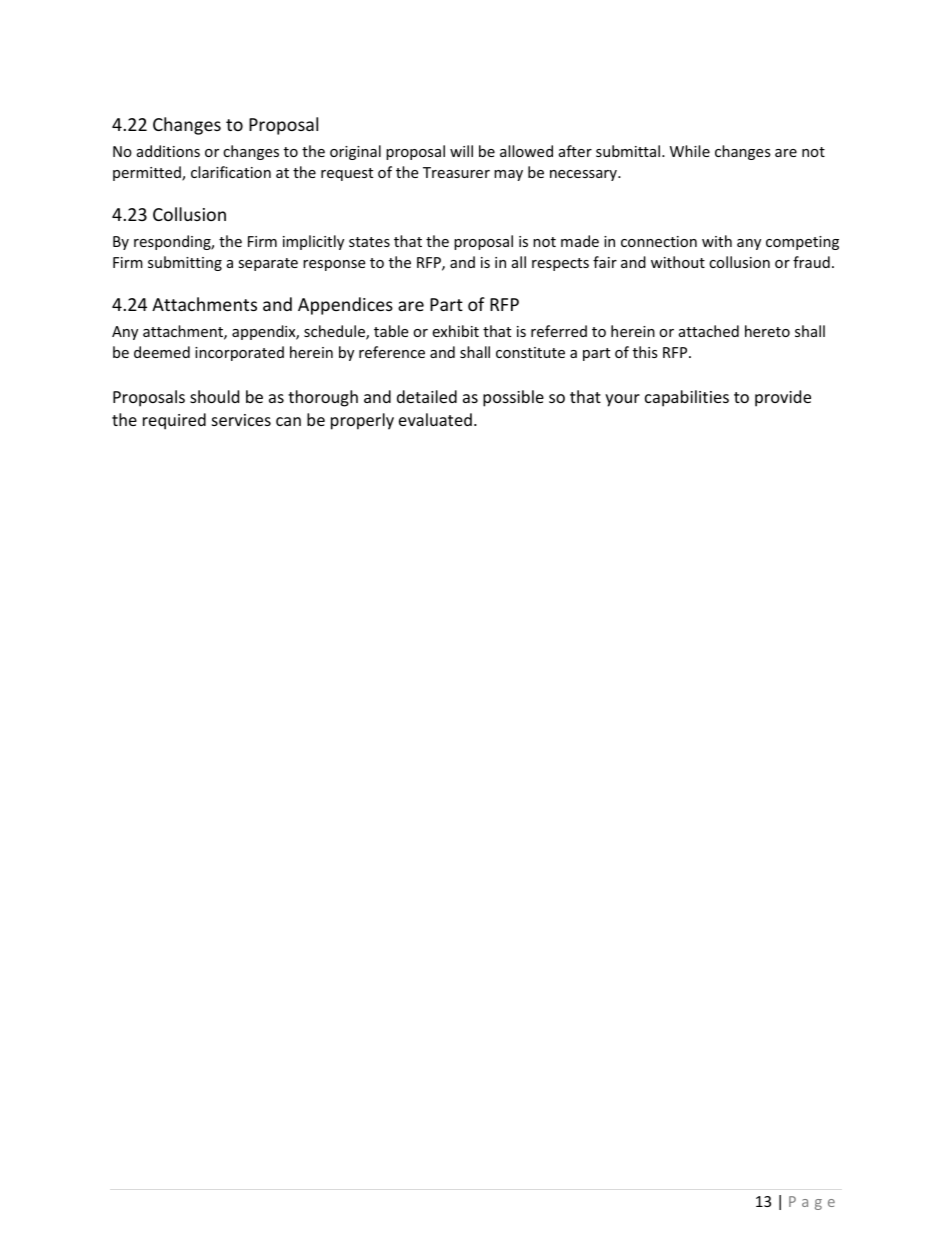 The height and width of the screenshot is (1233, 952). I want to click on implicitly, so click(313, 242).
